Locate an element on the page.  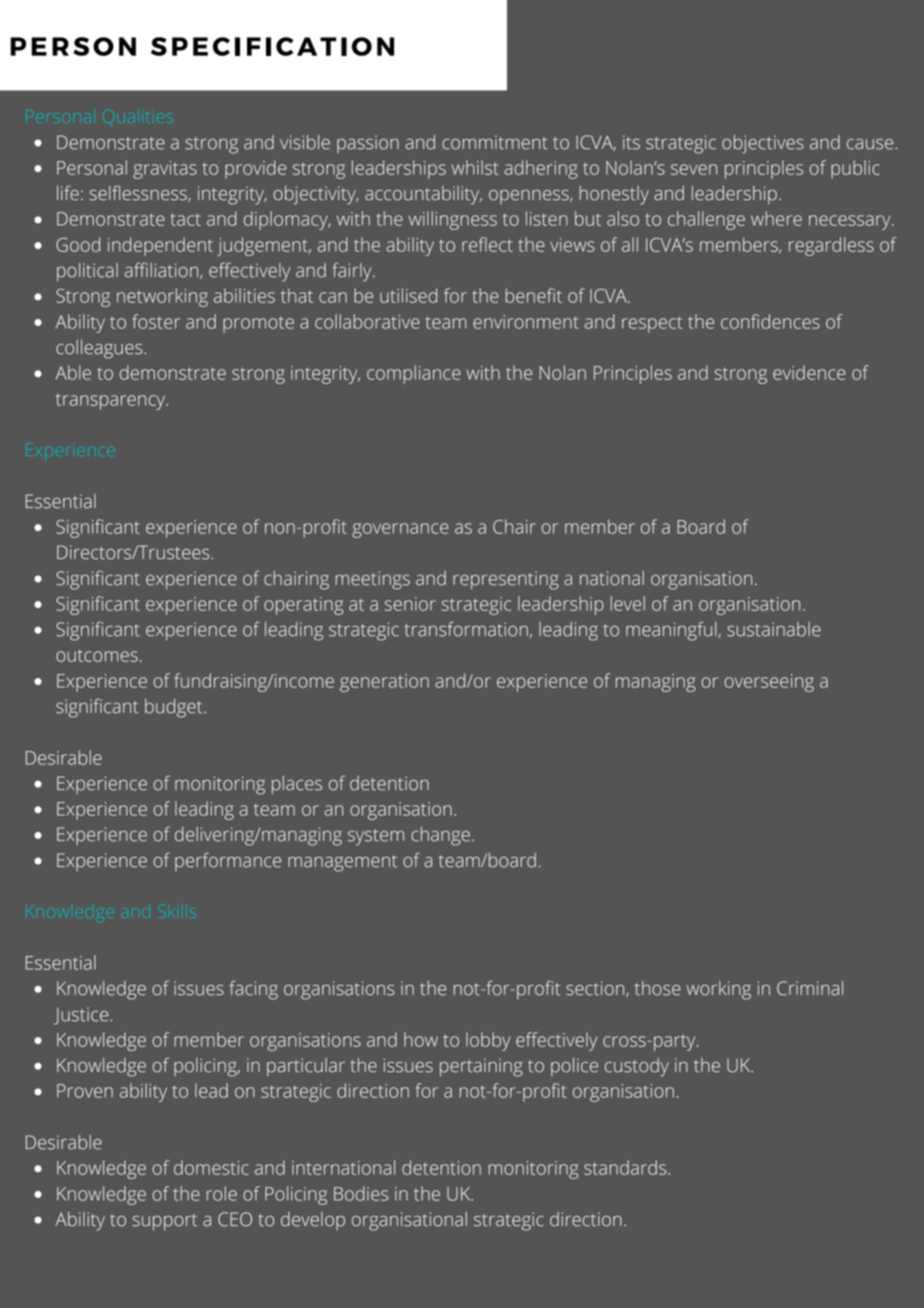
SPECIFICATION is located at coordinates (272, 46).
